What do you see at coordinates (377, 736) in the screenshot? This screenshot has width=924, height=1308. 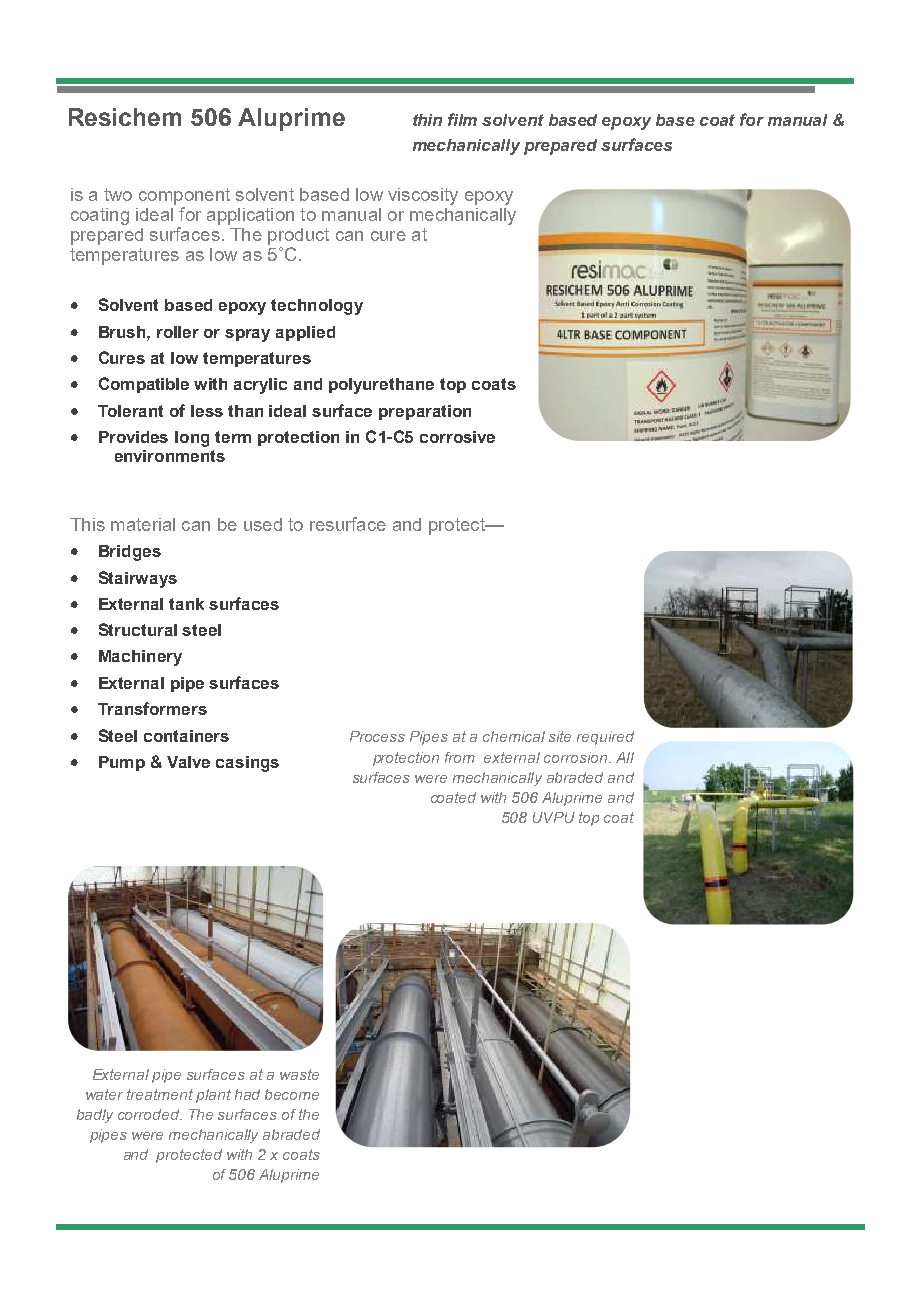 I see `Process` at bounding box center [377, 736].
